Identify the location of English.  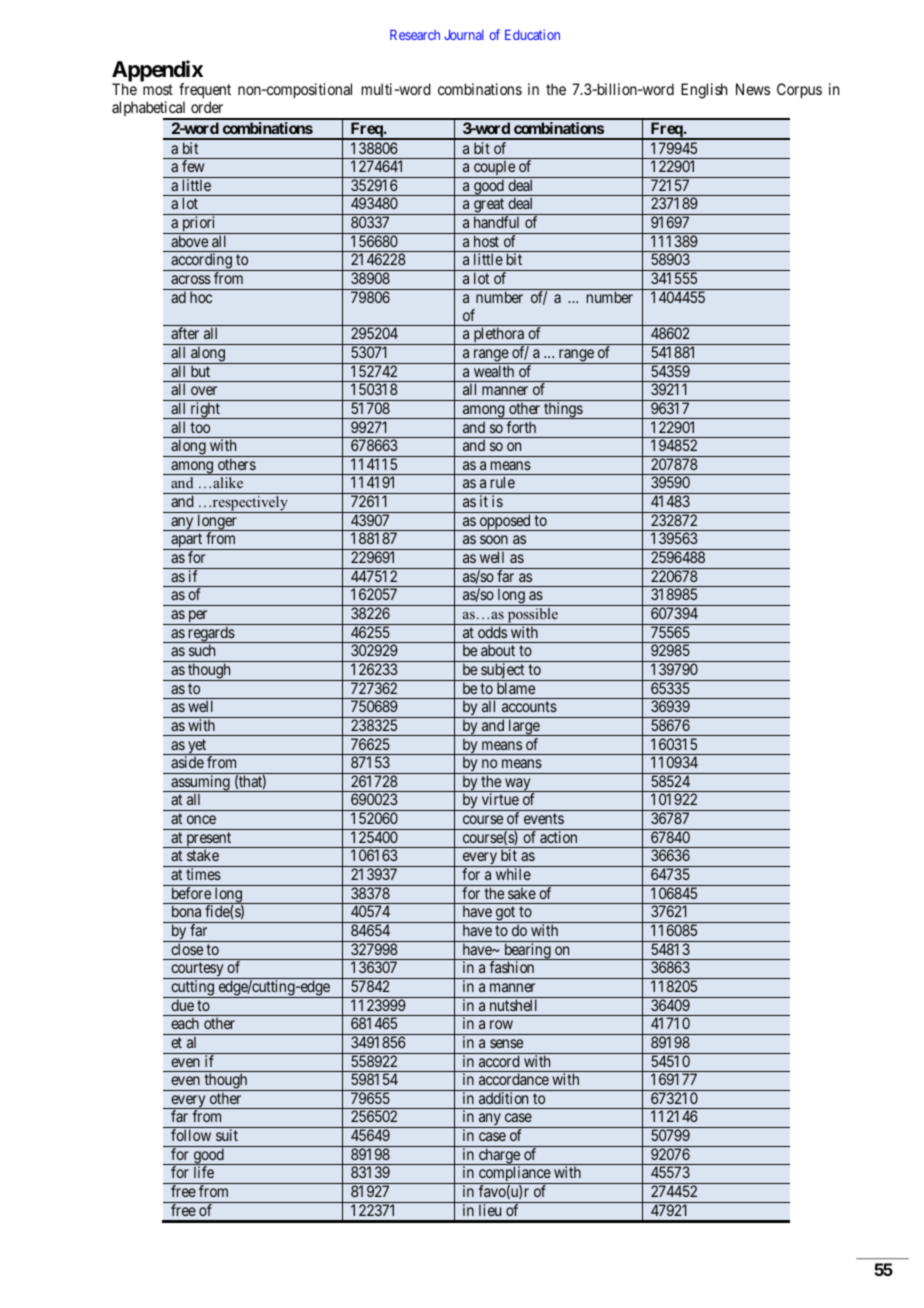
(704, 91).
